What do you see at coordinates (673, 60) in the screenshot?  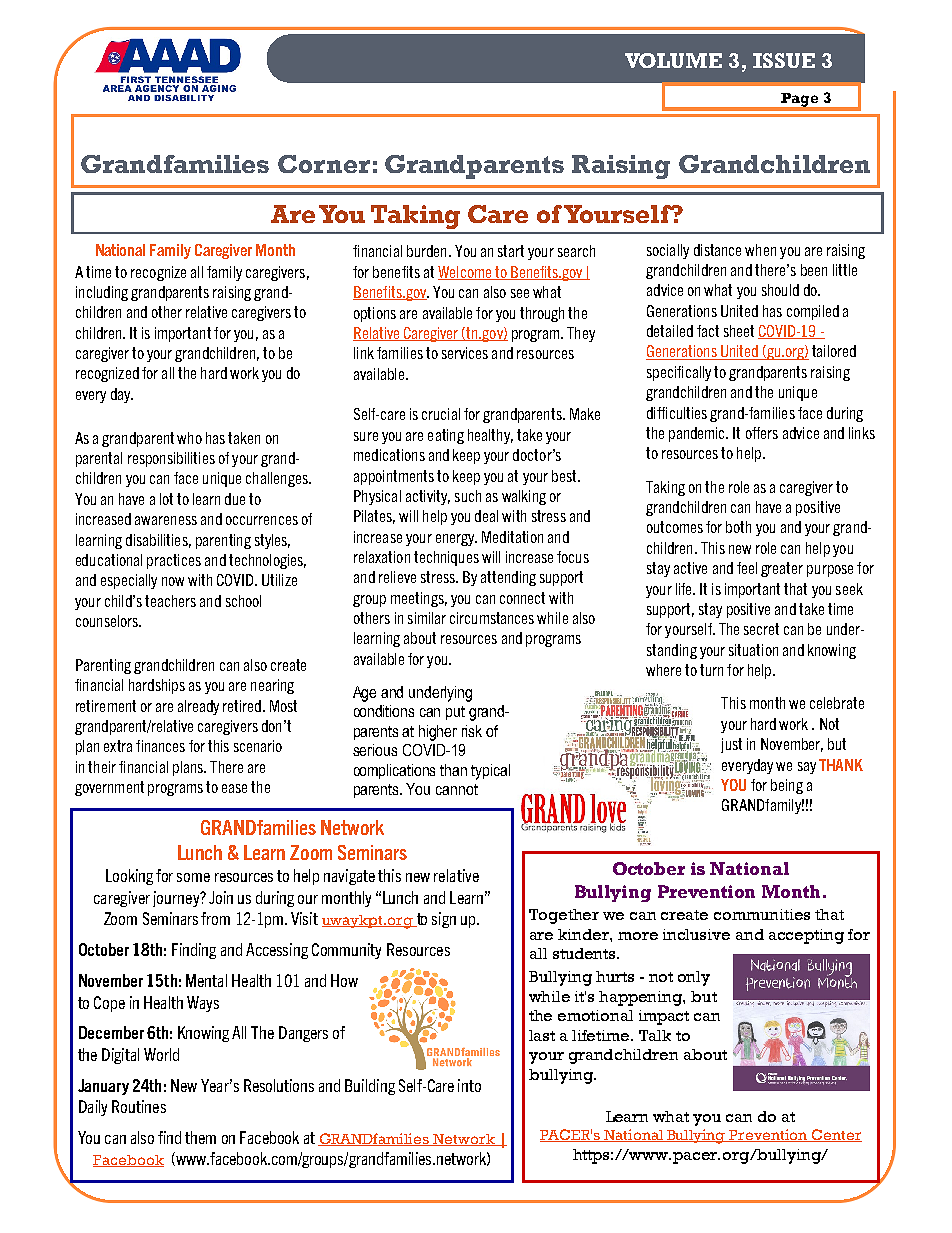 I see `VOLUME` at bounding box center [673, 60].
